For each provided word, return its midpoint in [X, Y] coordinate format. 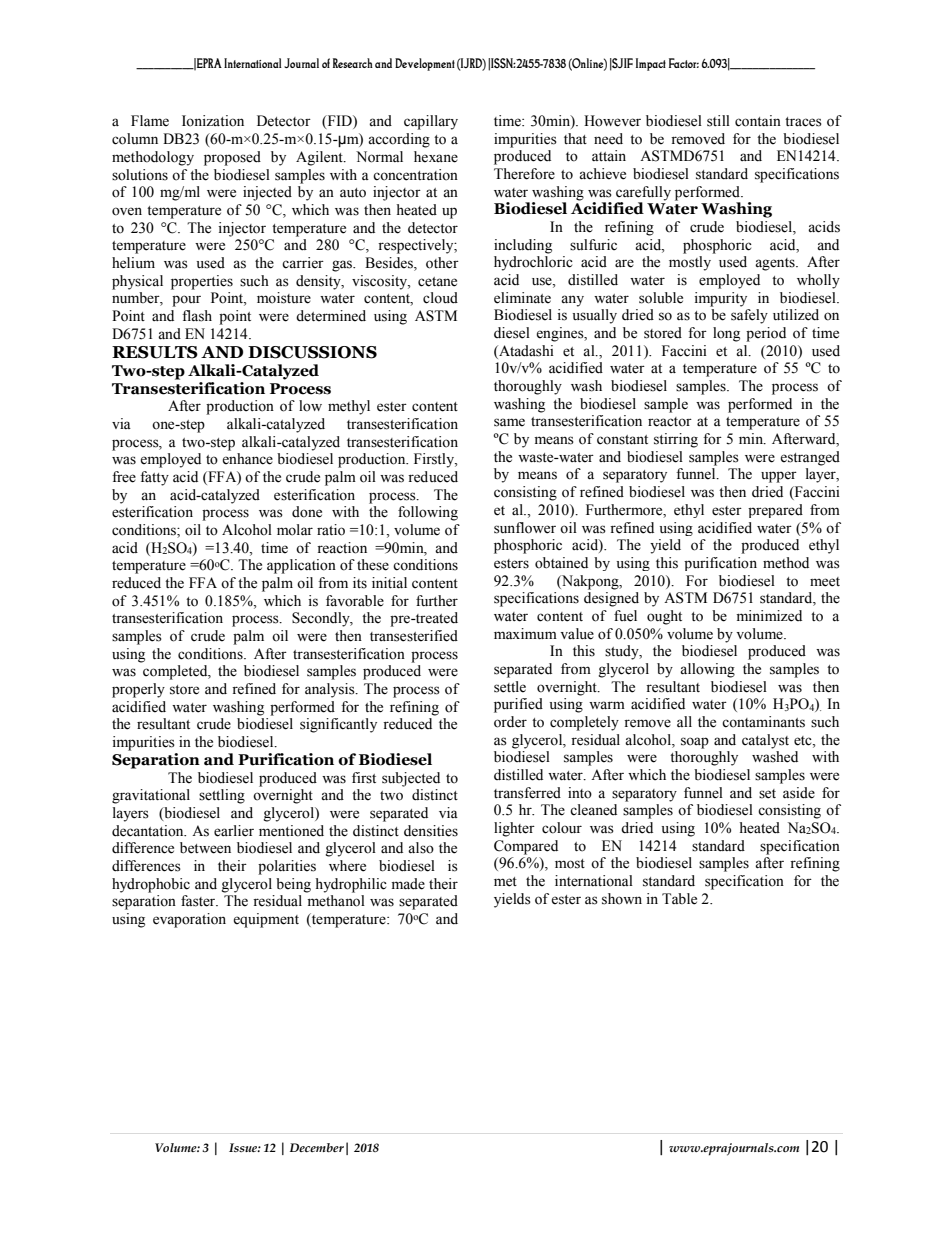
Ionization [213, 121]
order [510, 722]
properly [138, 690]
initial [389, 583]
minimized [769, 616]
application [301, 566]
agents [776, 264]
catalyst [765, 741]
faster [199, 901]
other [442, 263]
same [509, 422]
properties [202, 282]
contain [758, 121]
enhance [247, 459]
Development [425, 64]
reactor [670, 422]
